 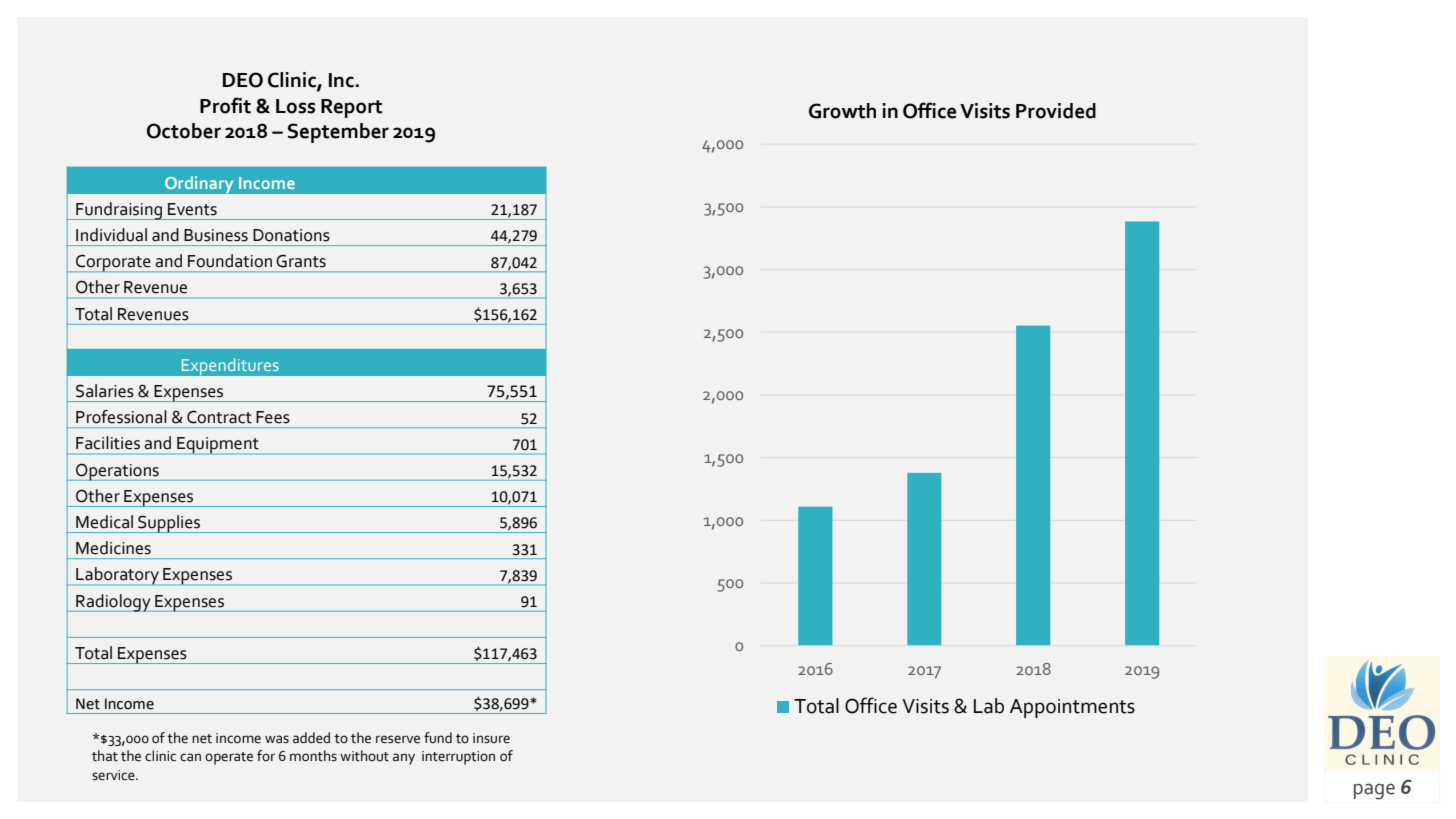 What do you see at coordinates (230, 261) in the image?
I see `Foundation` at bounding box center [230, 261].
